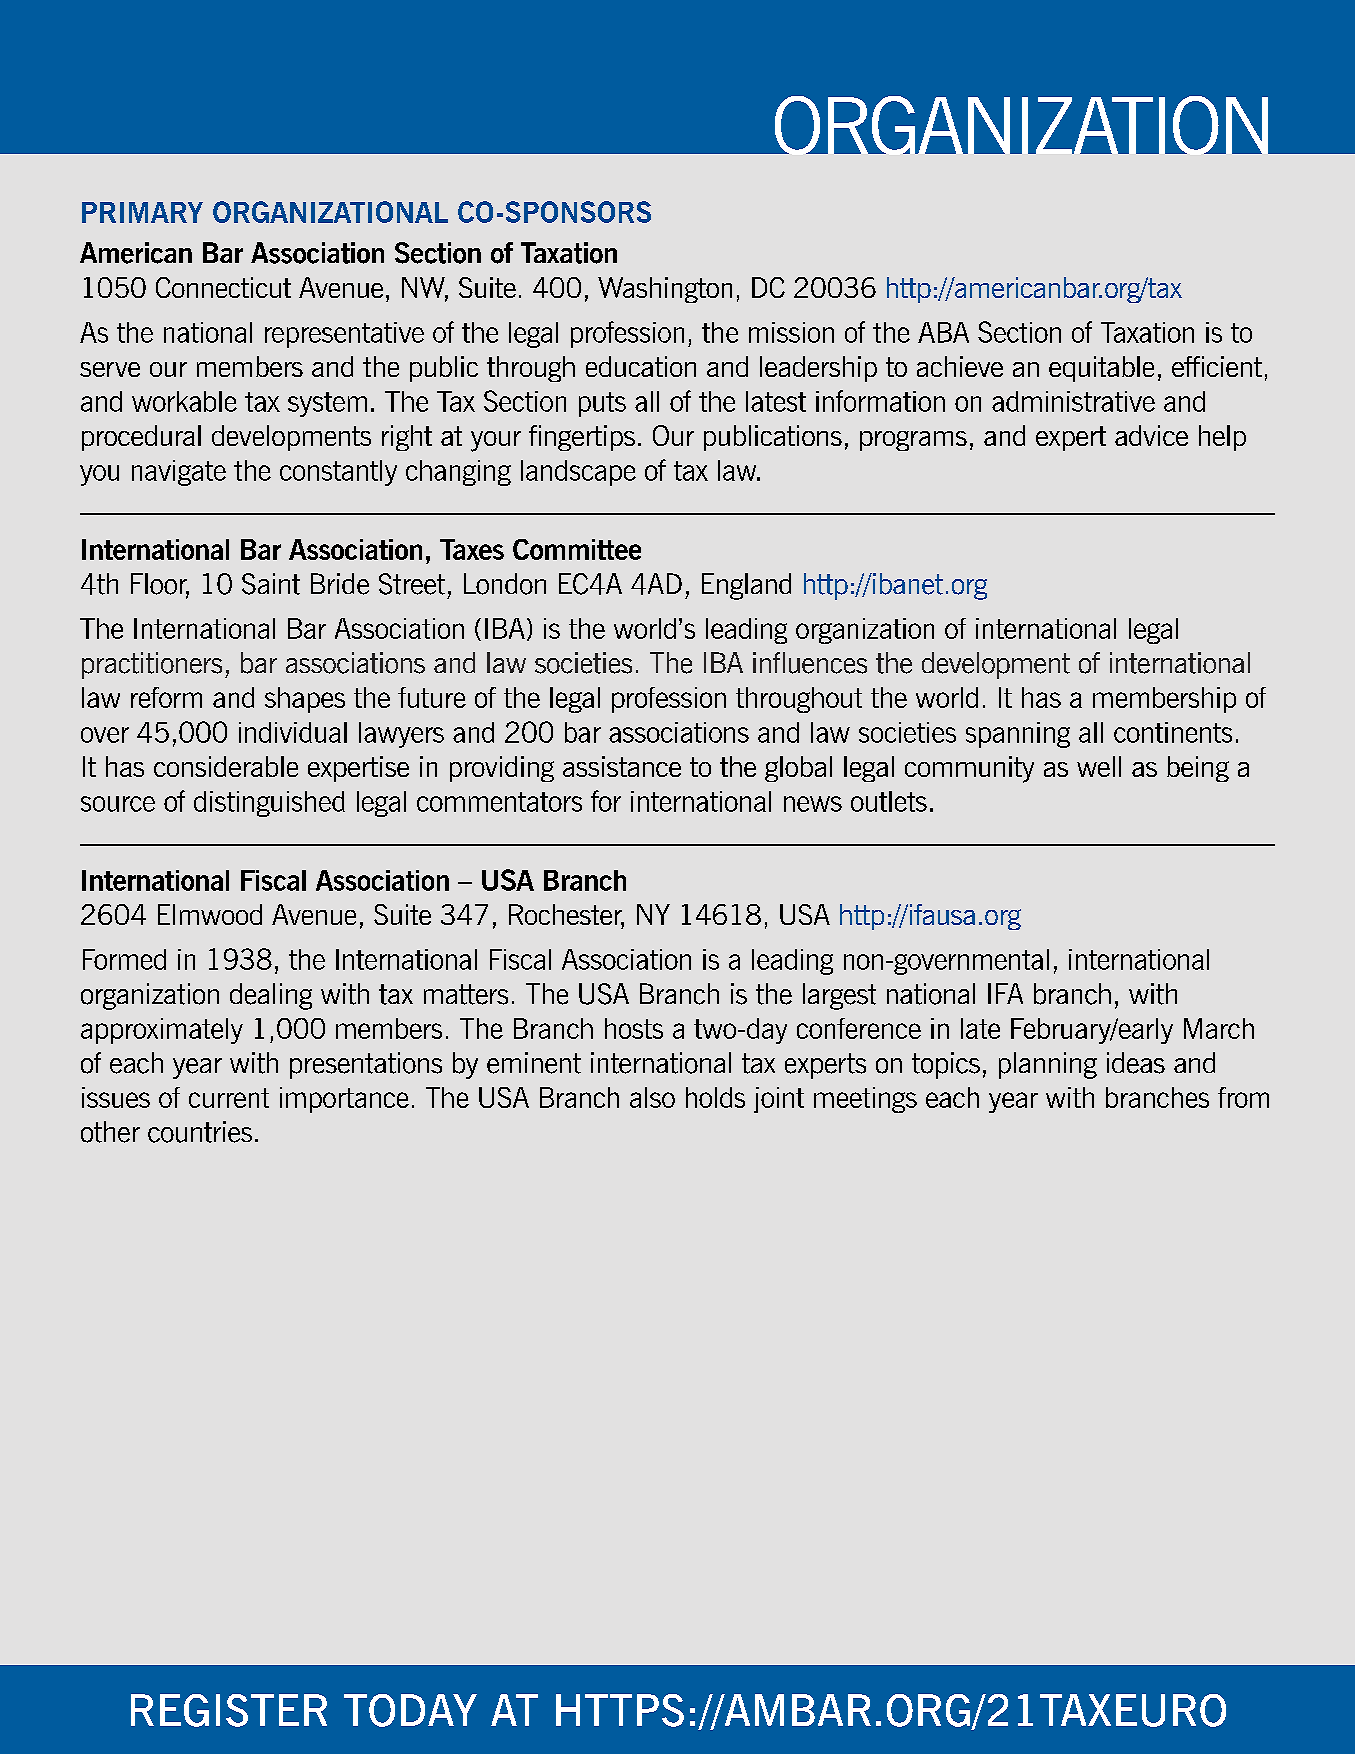 This screenshot has width=1355, height=1754. I want to click on REGISTER, so click(229, 1710).
